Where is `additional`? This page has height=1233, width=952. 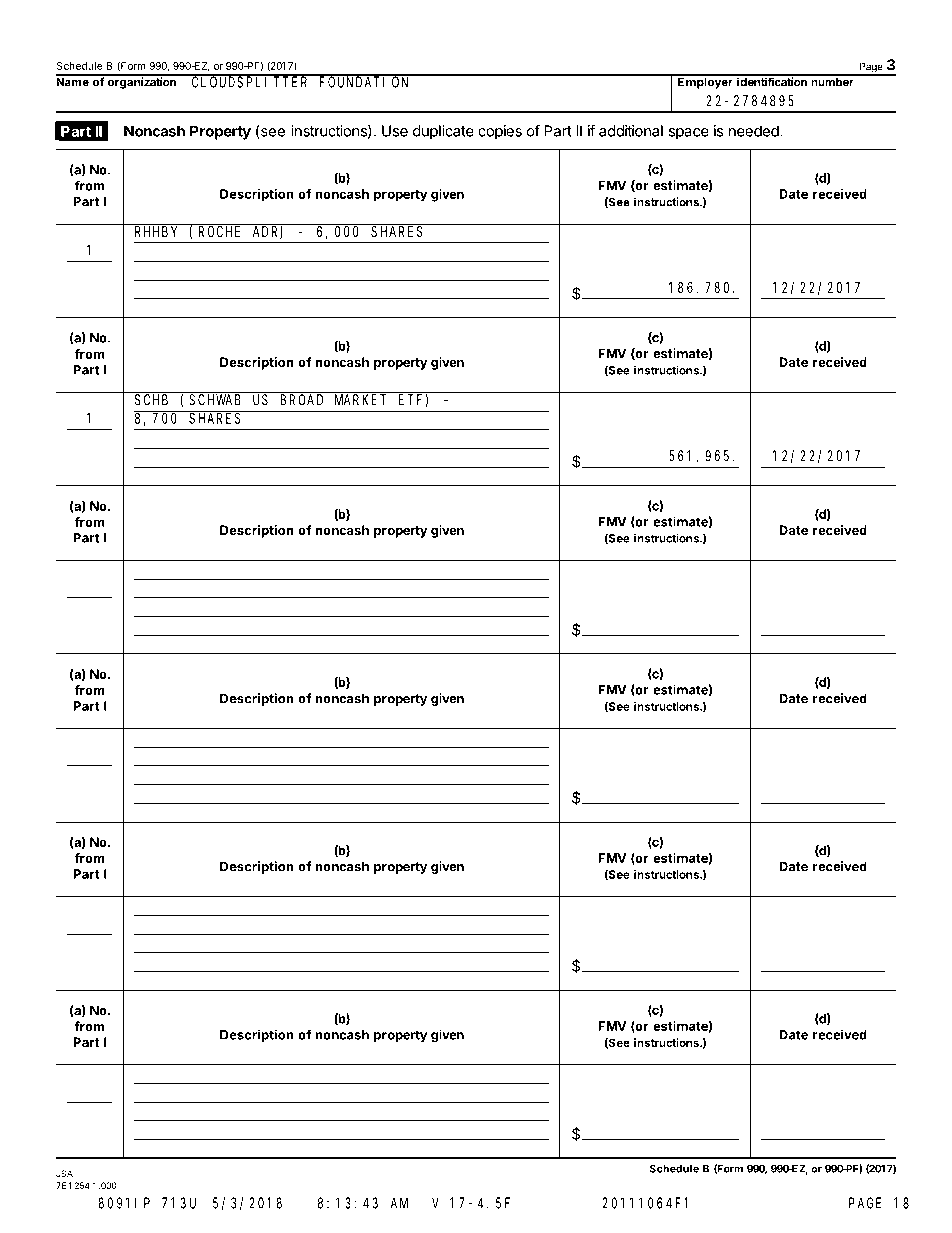
additional is located at coordinates (631, 131).
